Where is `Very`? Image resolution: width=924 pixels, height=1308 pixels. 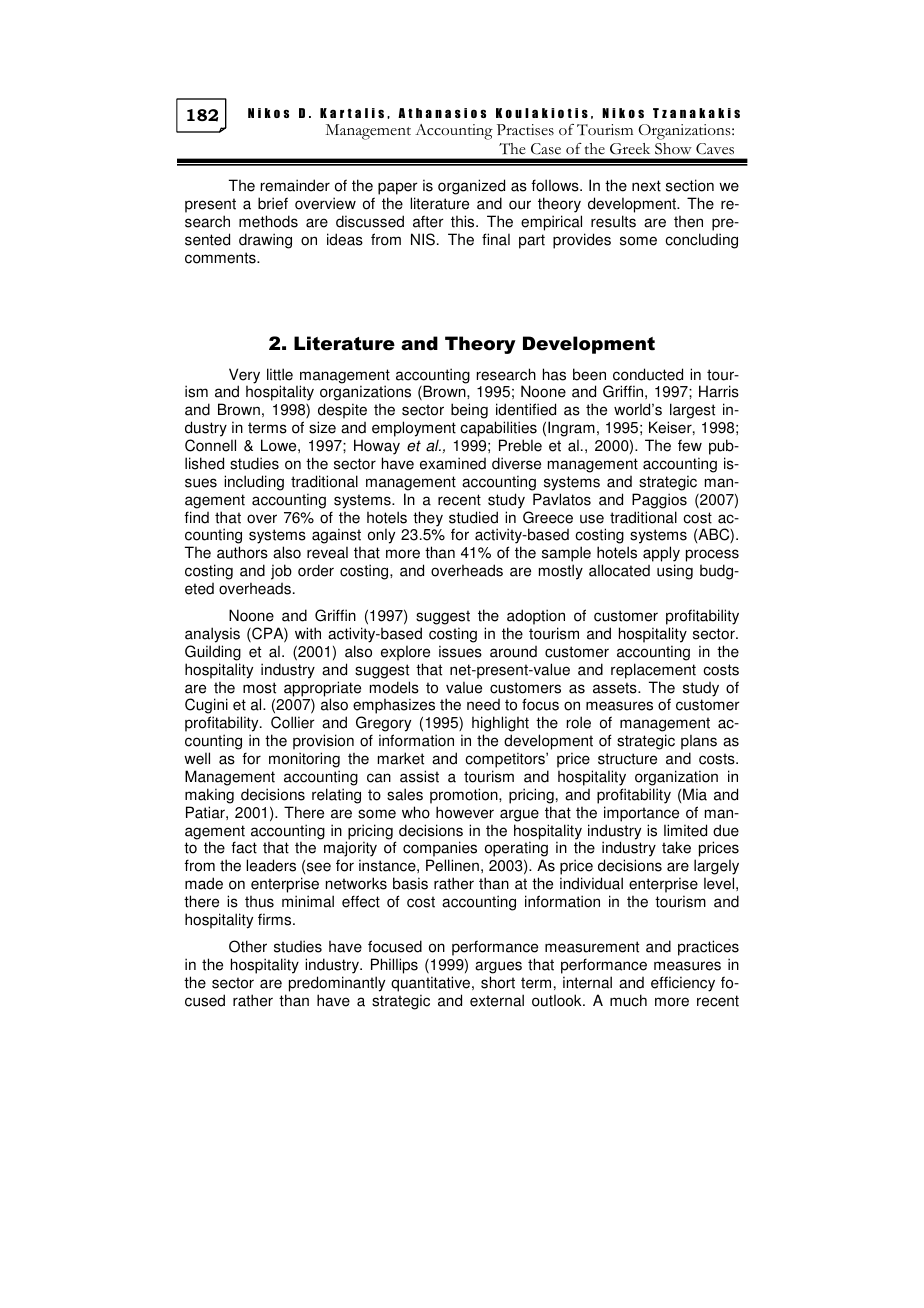
Very is located at coordinates (244, 377).
